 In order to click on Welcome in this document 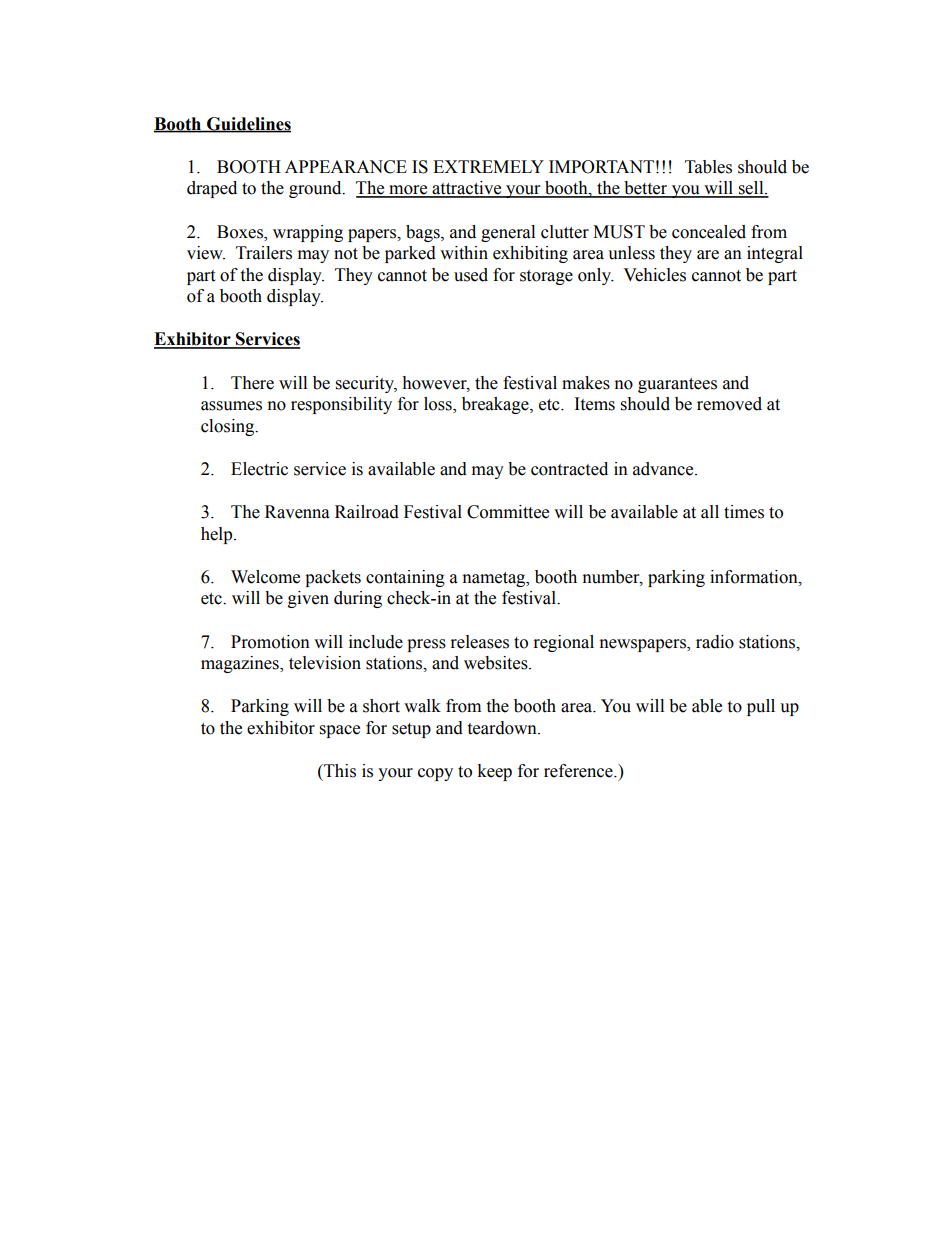, I will do `click(265, 577)`.
